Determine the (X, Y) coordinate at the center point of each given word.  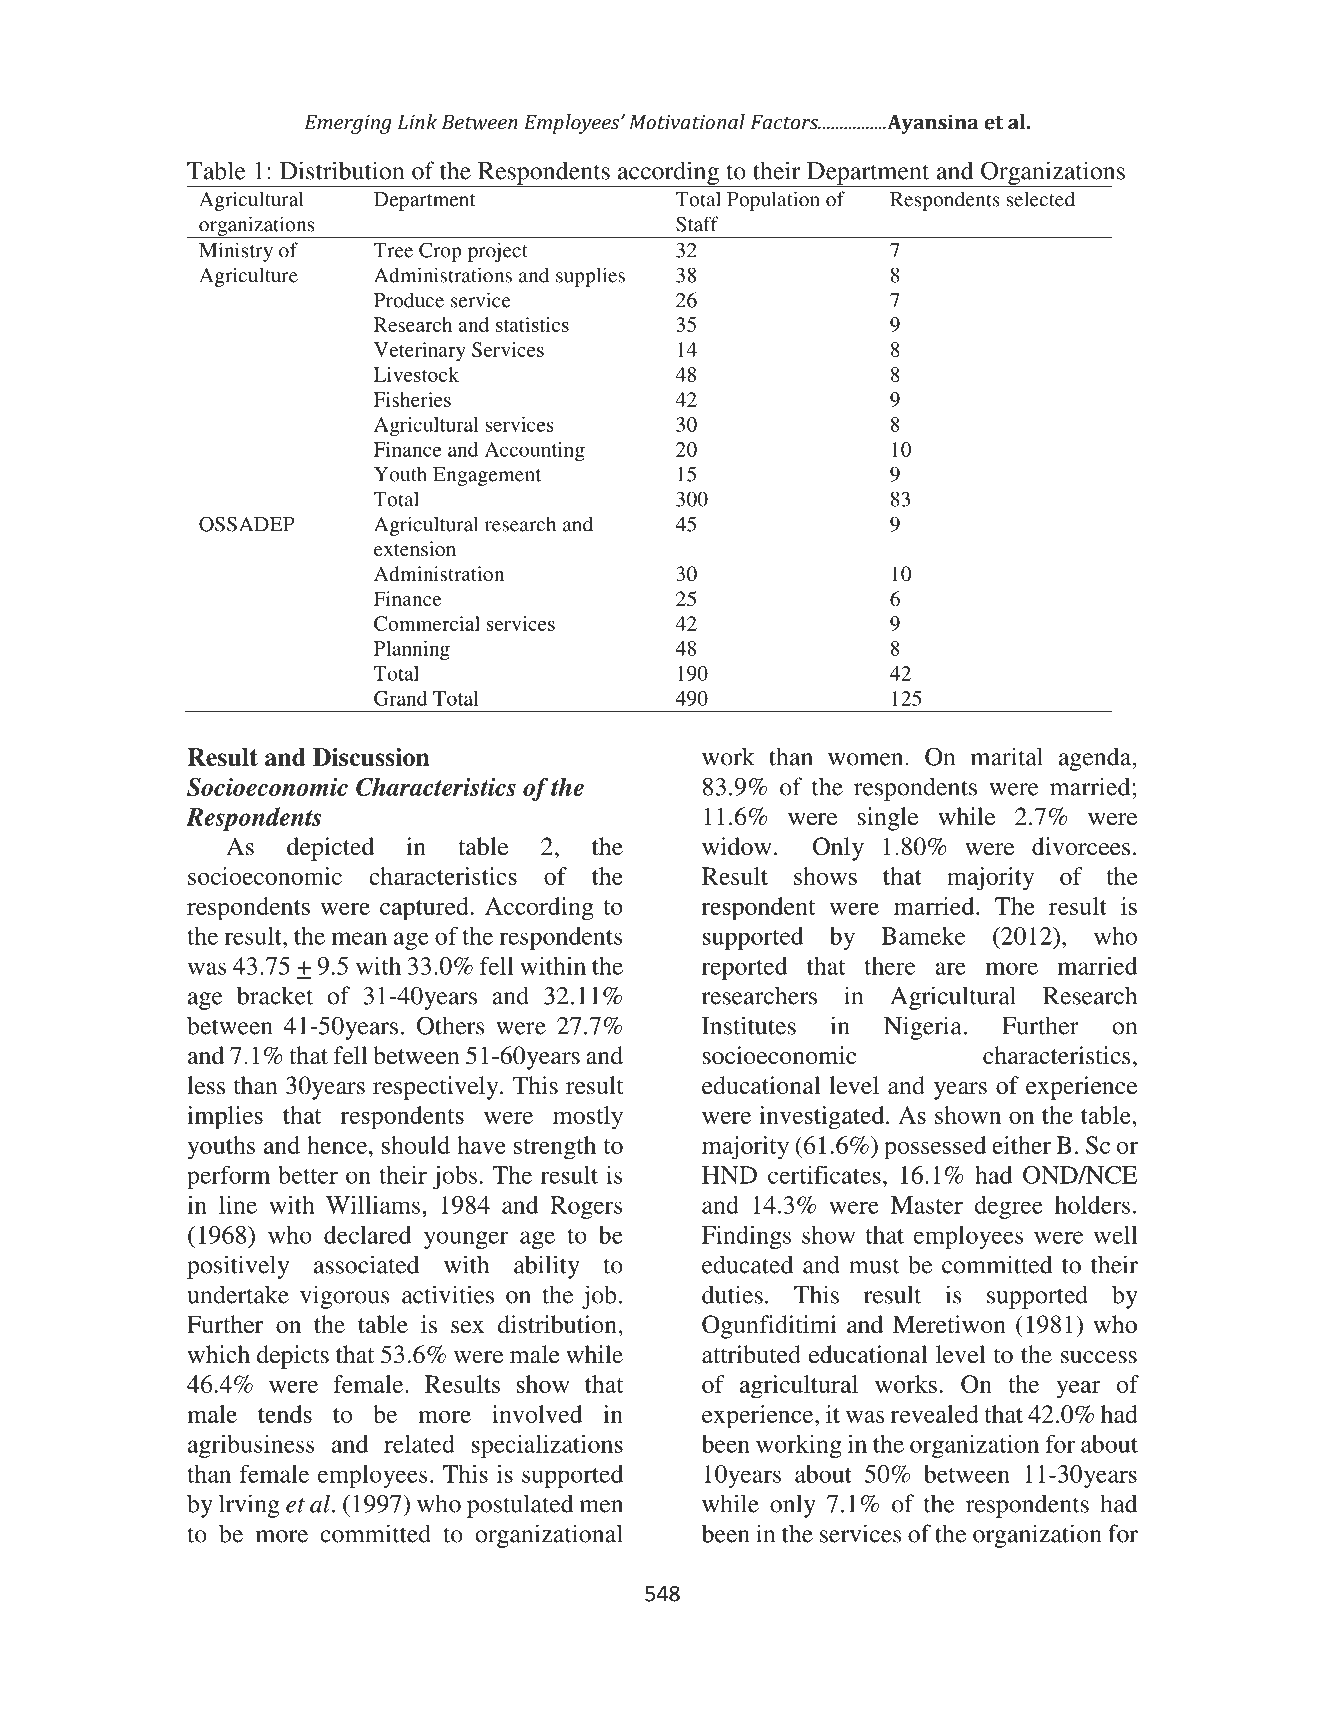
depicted (330, 849)
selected (1041, 199)
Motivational (687, 122)
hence (338, 1145)
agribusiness (251, 1446)
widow (737, 846)
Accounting (535, 451)
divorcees (1081, 846)
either (1021, 1145)
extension (415, 548)
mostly (588, 1118)
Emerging (348, 124)
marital (1007, 756)
